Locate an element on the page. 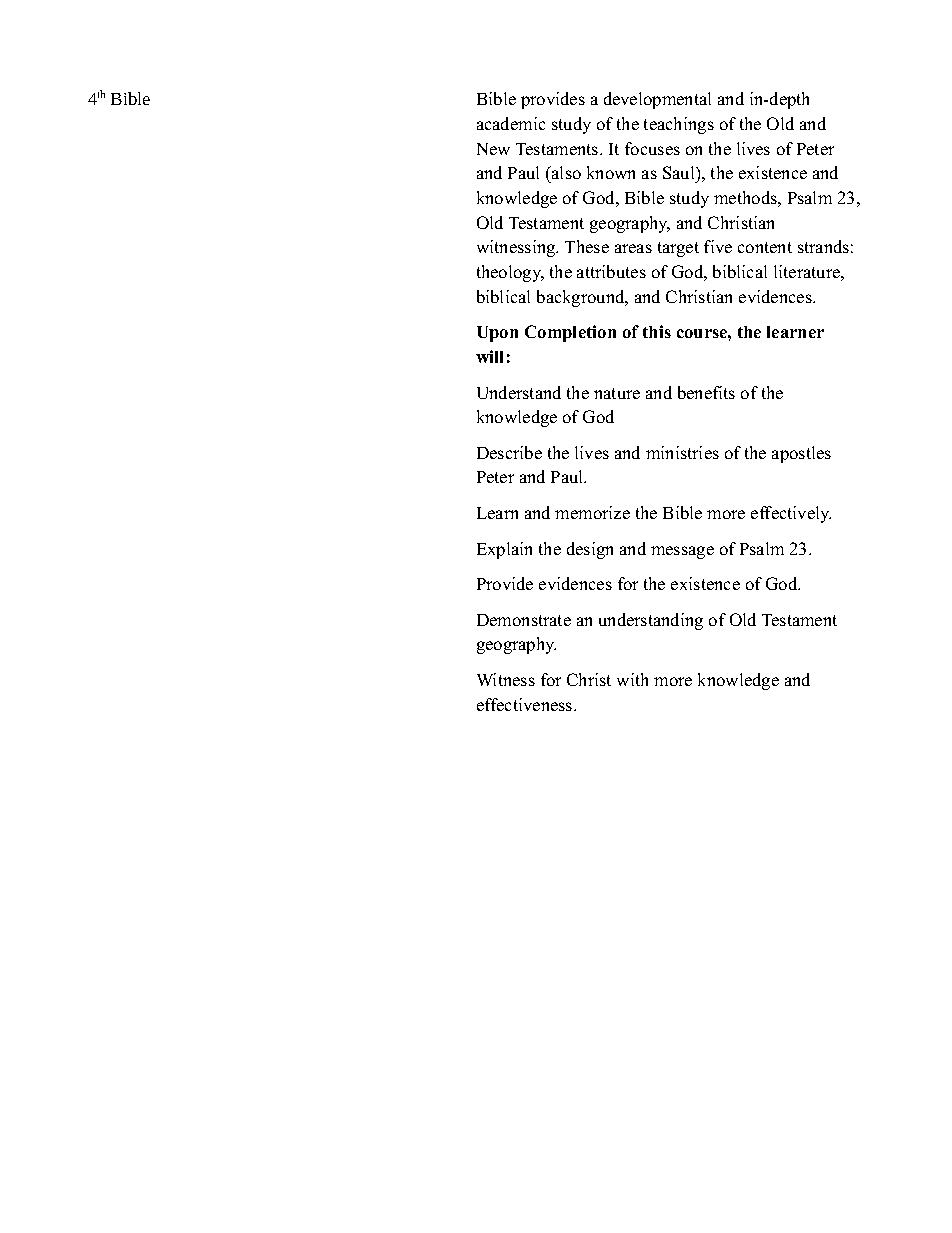  academic is located at coordinates (511, 123).
